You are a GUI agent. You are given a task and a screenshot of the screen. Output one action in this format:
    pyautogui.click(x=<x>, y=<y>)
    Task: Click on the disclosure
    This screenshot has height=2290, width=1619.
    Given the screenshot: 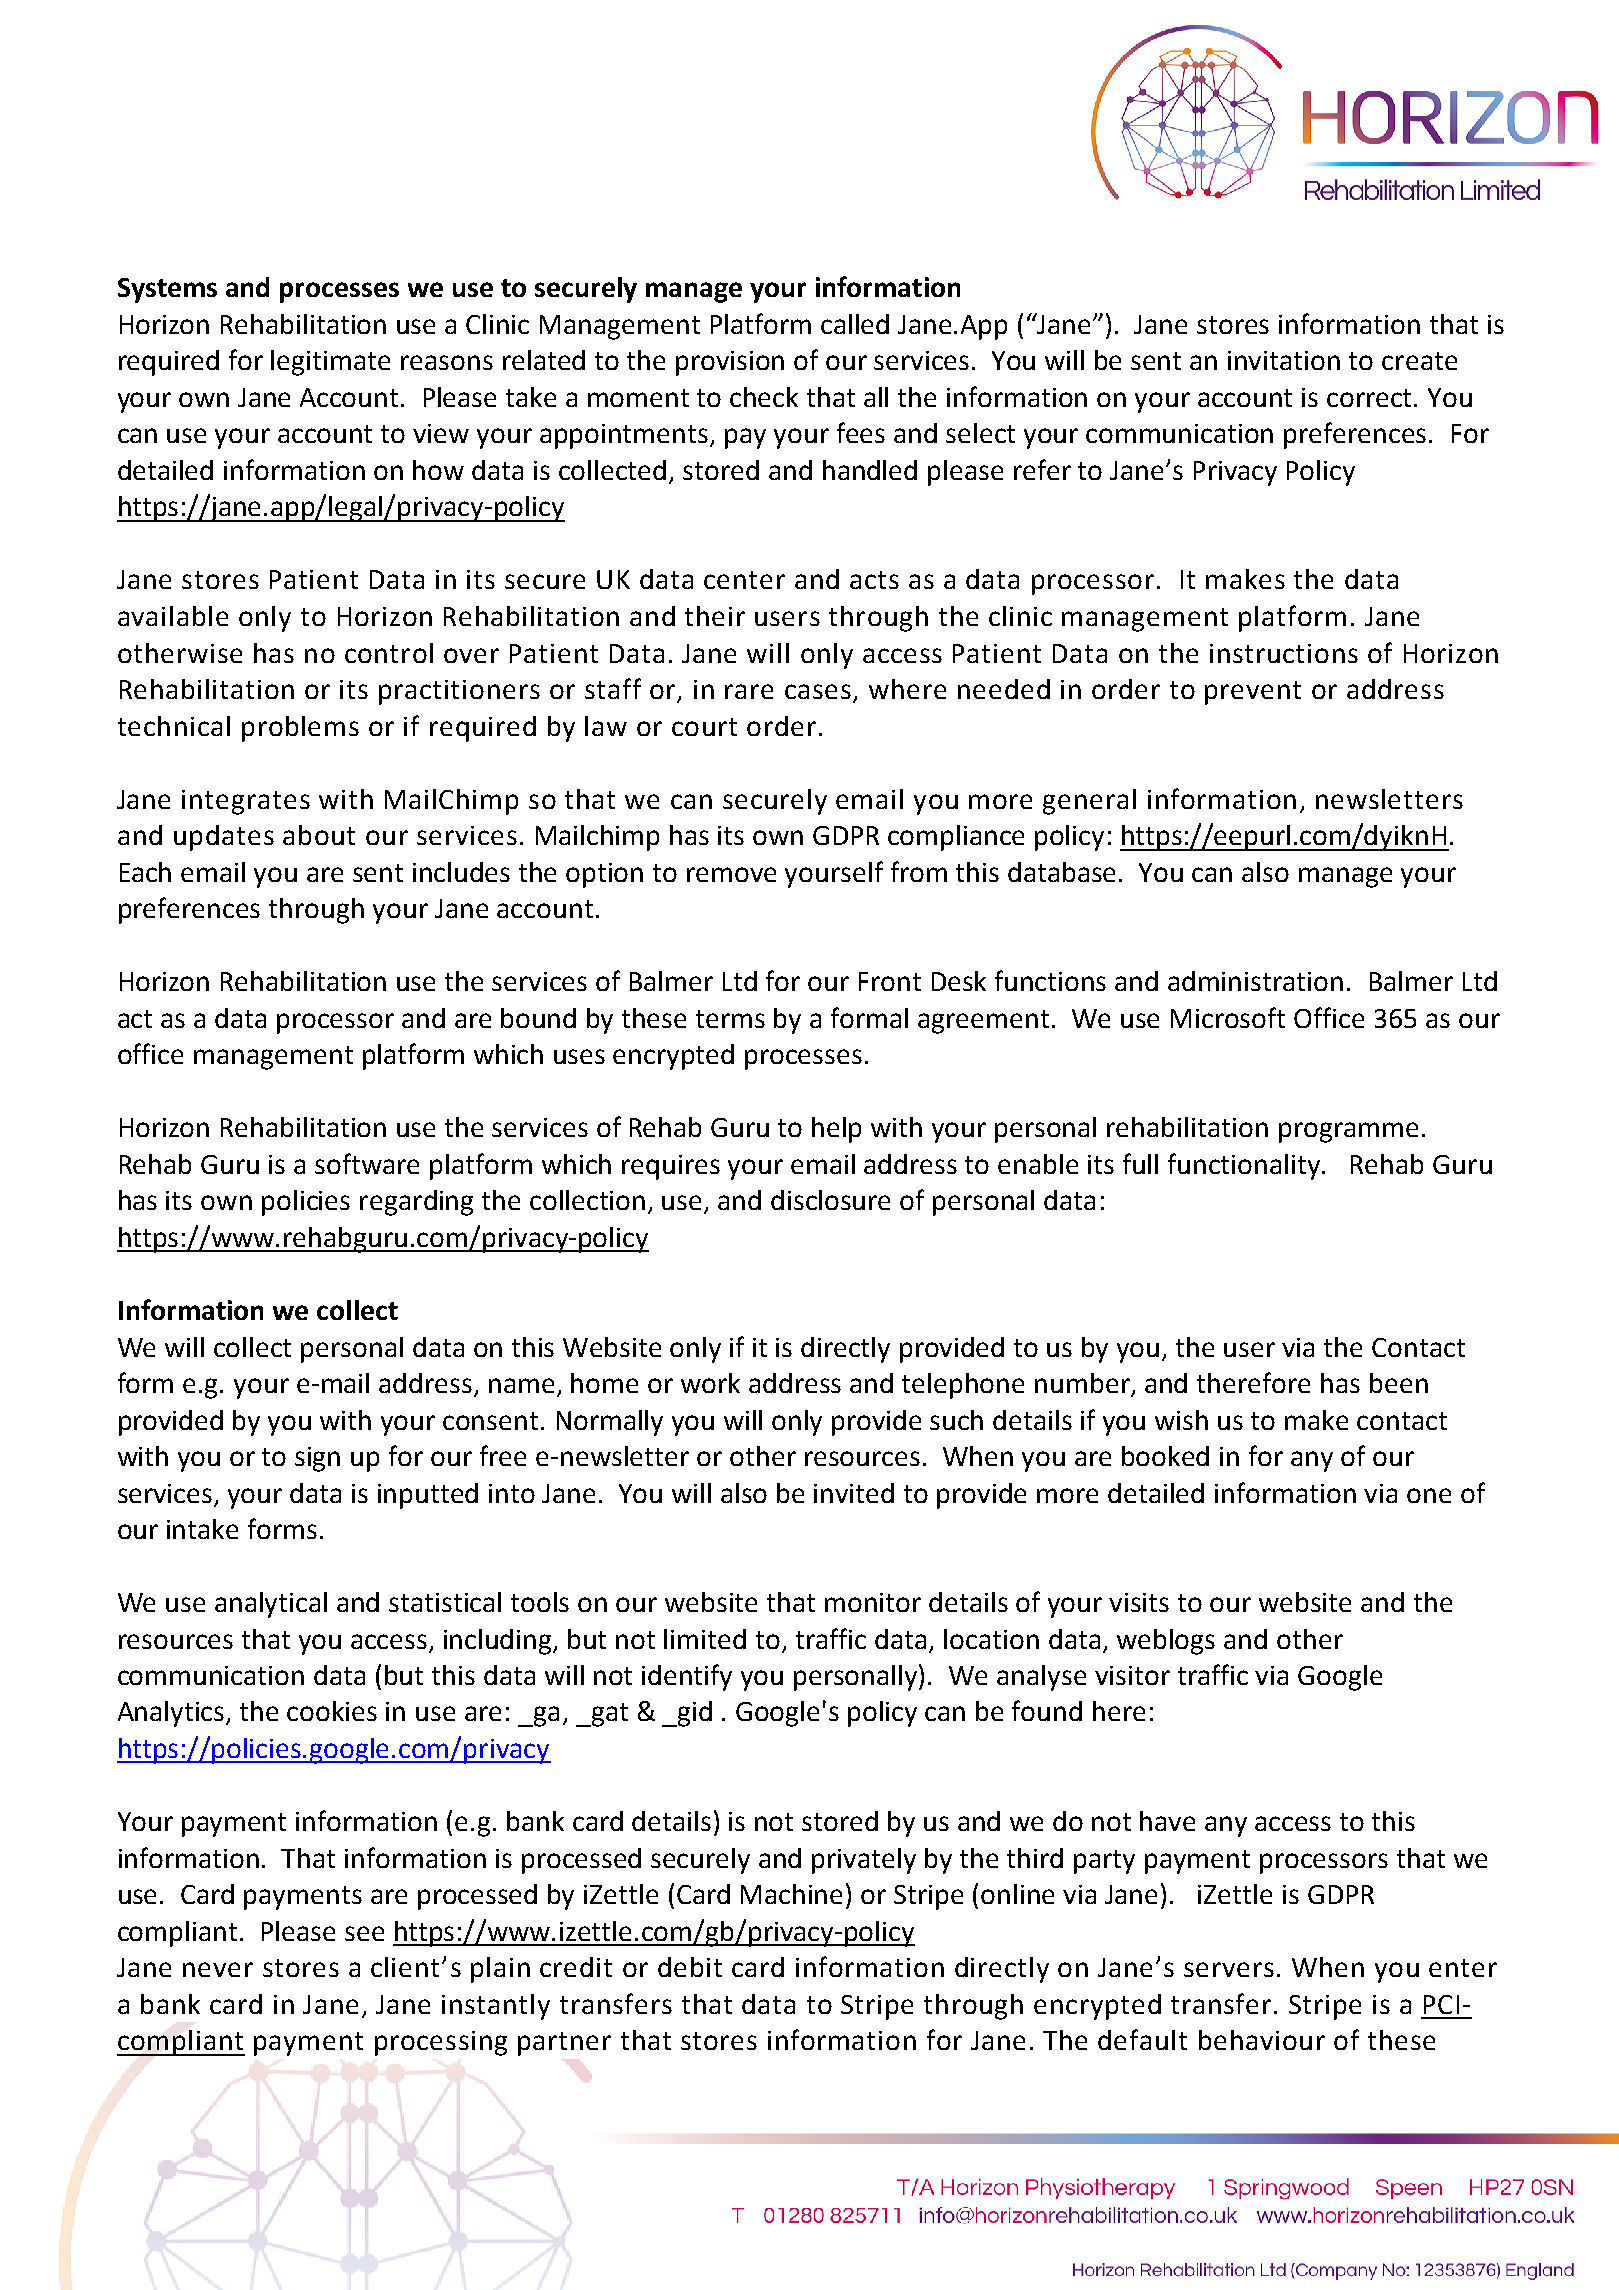 What is the action you would take?
    pyautogui.click(x=830, y=1200)
